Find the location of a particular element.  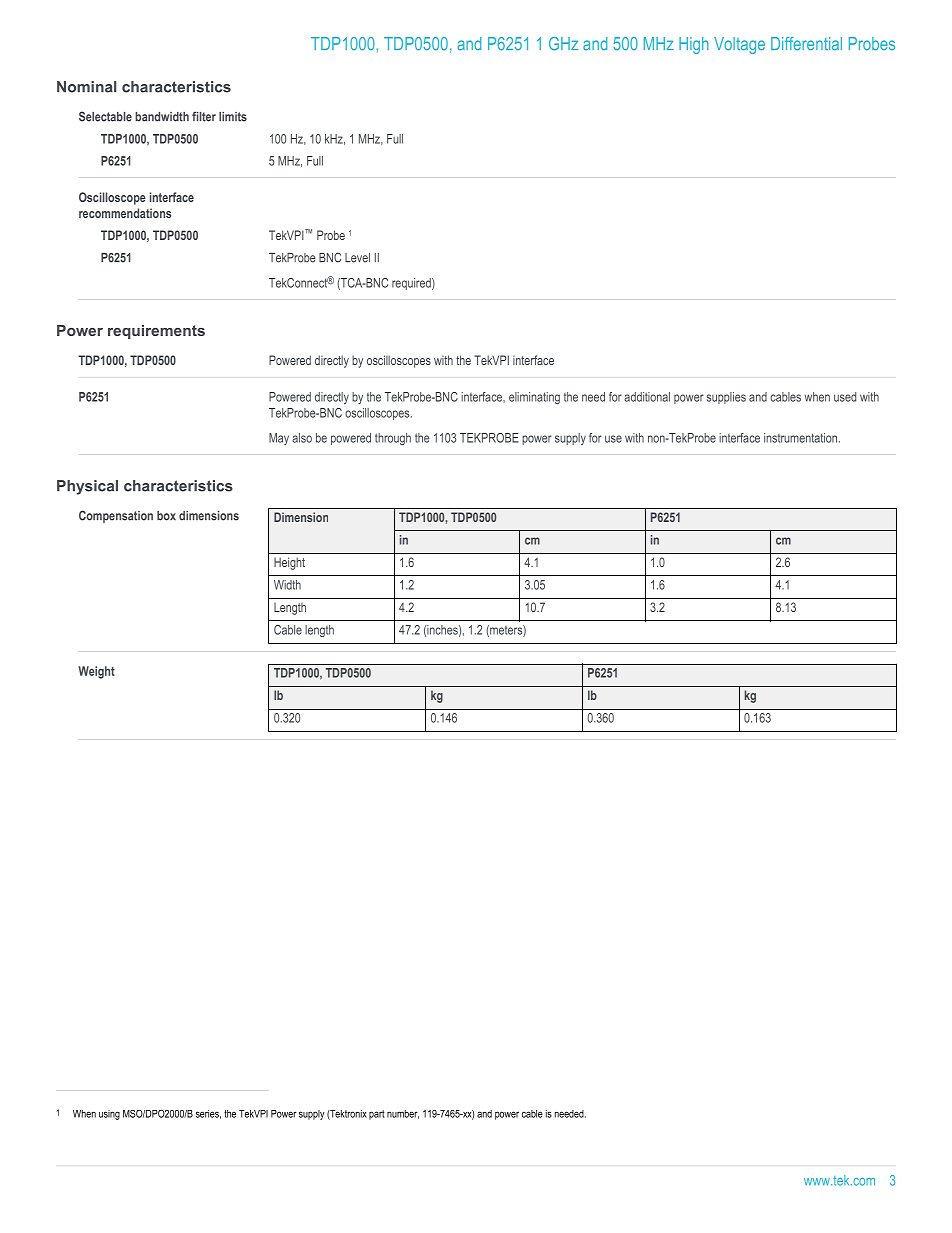

number is located at coordinates (403, 1114).
